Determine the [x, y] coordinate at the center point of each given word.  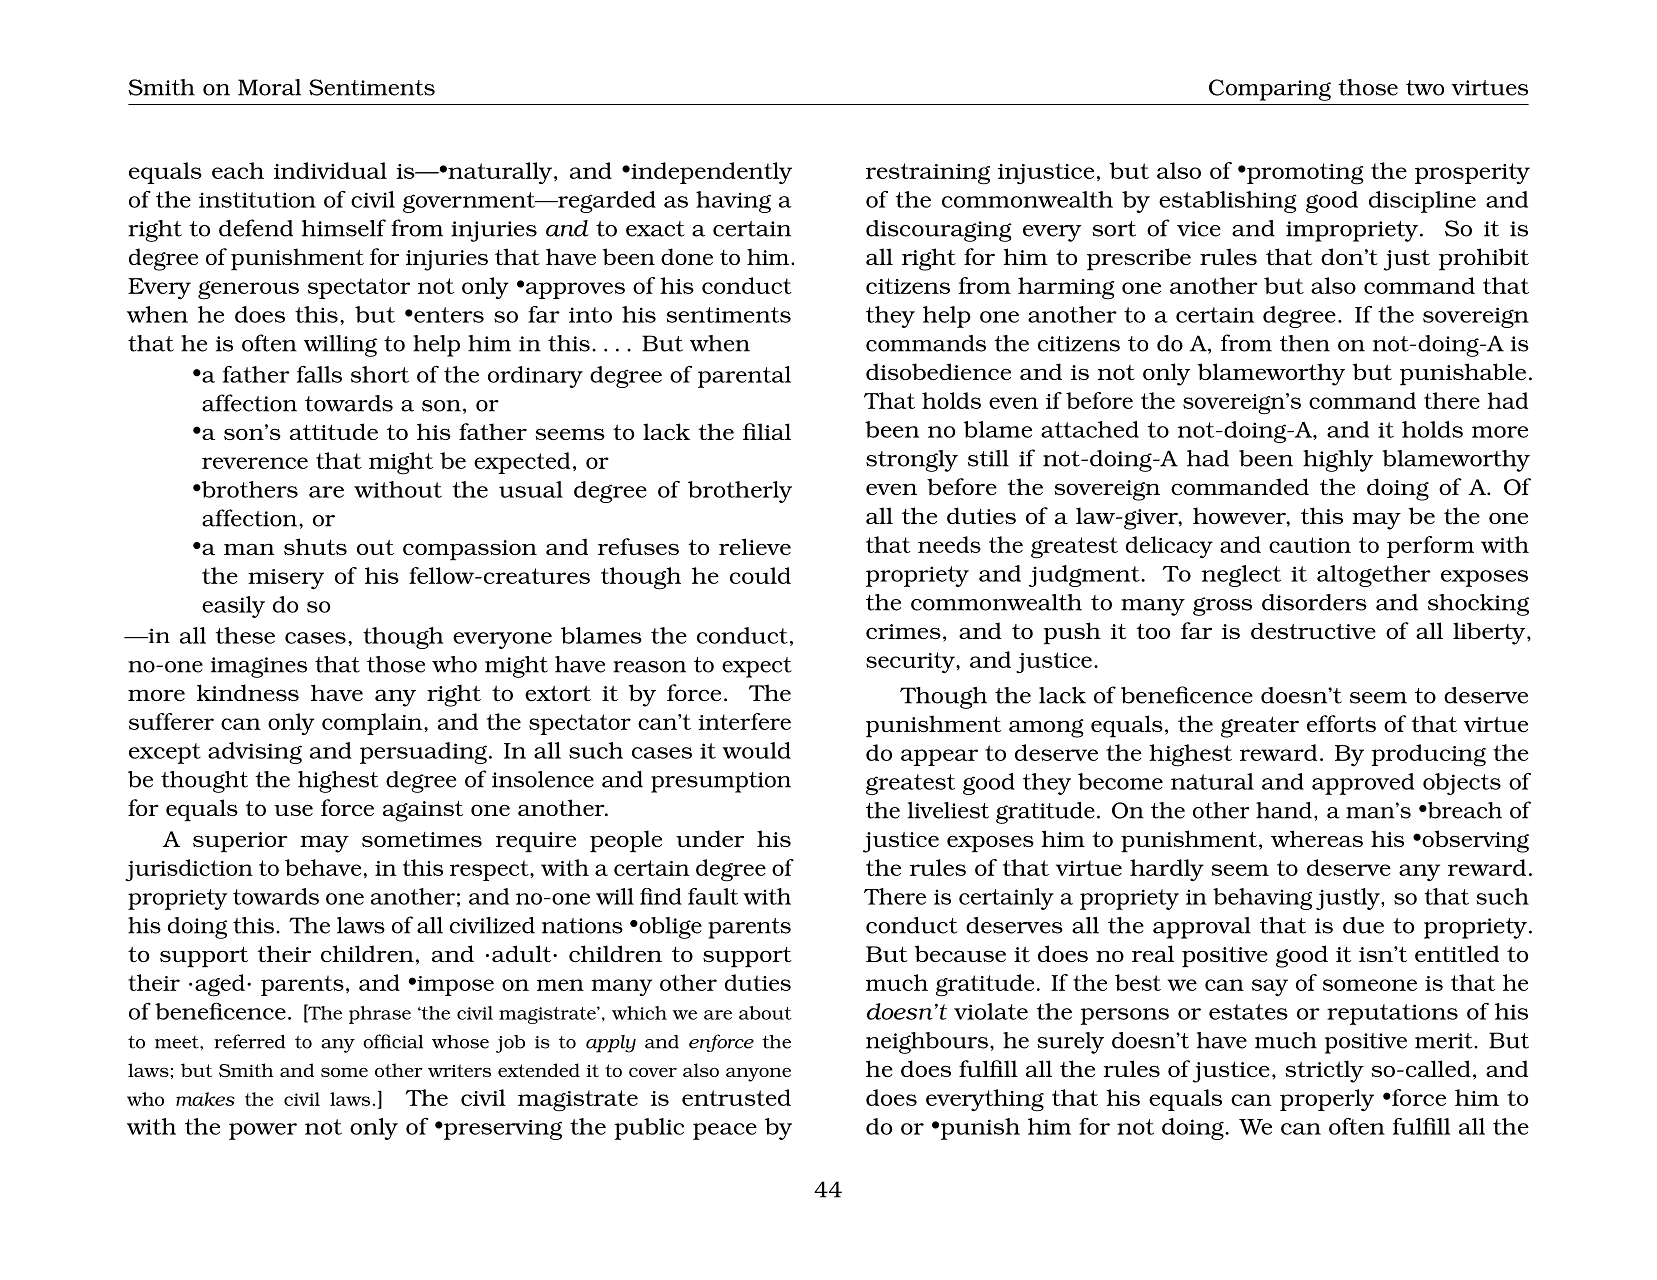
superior [240, 842]
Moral [269, 87]
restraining [928, 174]
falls [319, 374]
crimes [903, 631]
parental [744, 377]
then [1305, 343]
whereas [1317, 838]
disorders [1314, 602]
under [710, 838]
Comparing [1270, 90]
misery [286, 579]
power [263, 1131]
